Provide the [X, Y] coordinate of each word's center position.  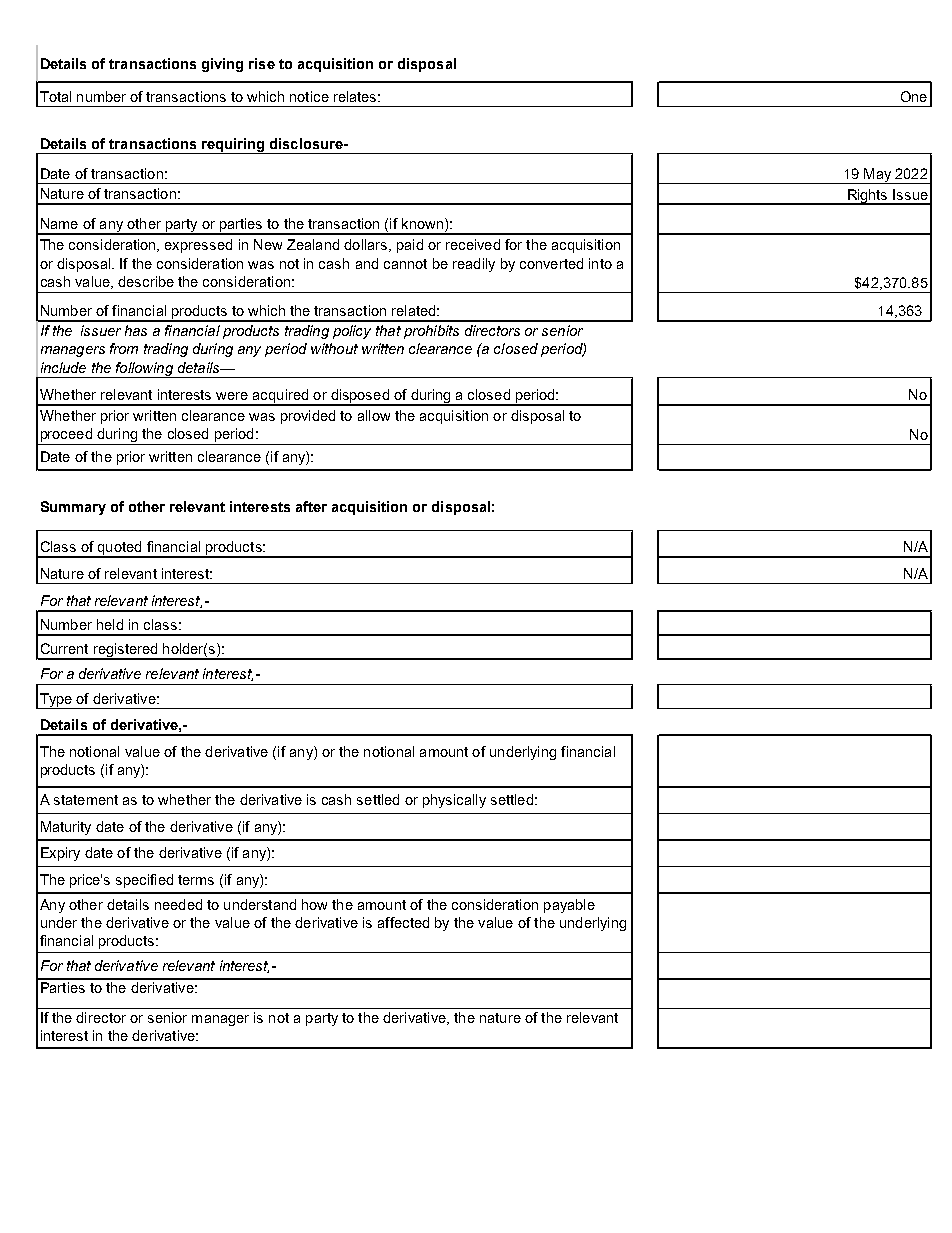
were [232, 396]
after [311, 506]
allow [374, 415]
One [914, 96]
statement [86, 800]
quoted [119, 549]
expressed [198, 246]
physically [454, 801]
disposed [360, 397]
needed [178, 904]
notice [309, 96]
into [600, 263]
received [473, 244]
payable [569, 906]
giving [222, 65]
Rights [867, 197]
